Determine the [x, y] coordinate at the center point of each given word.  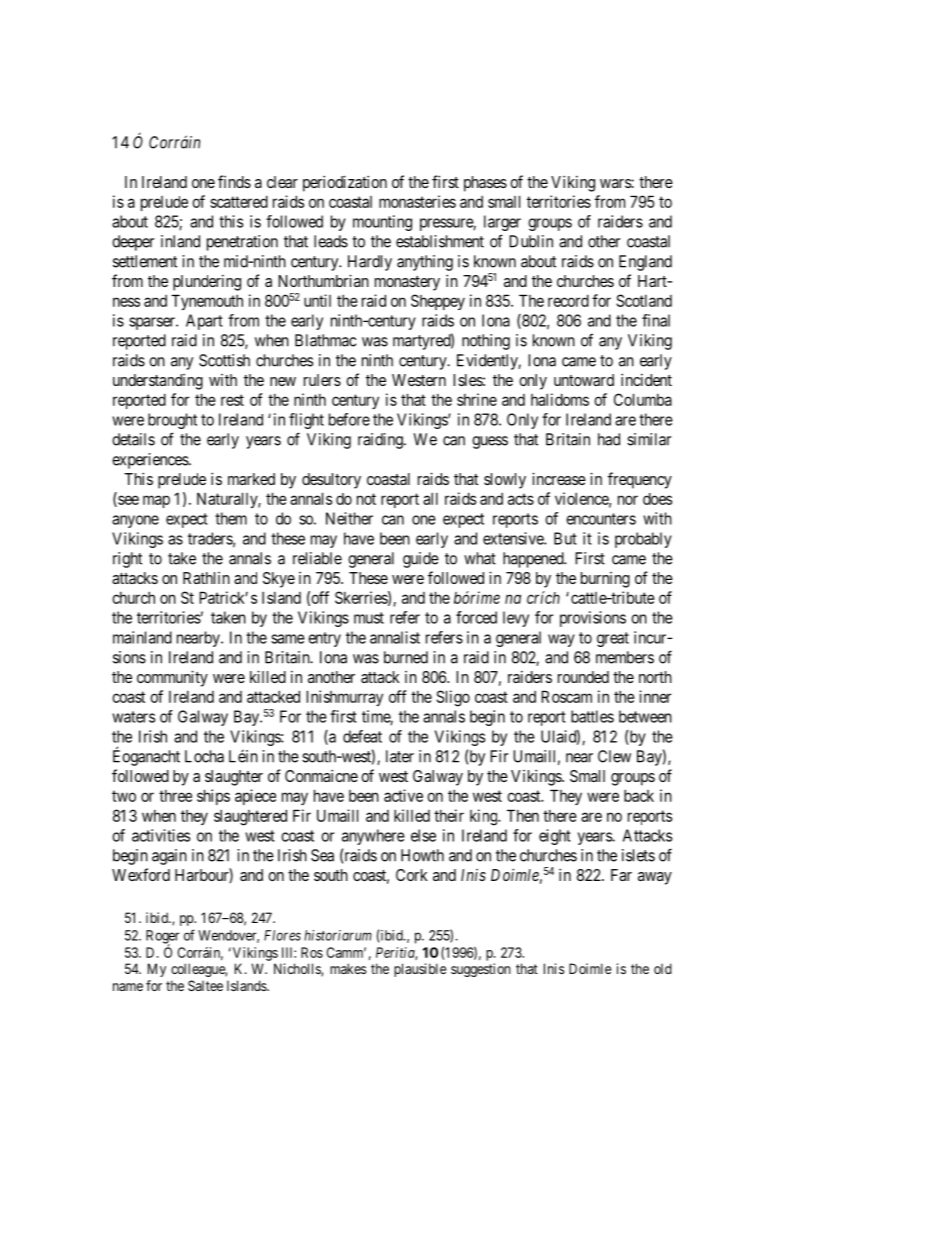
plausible [420, 970]
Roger [162, 938]
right [127, 560]
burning [605, 580]
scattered [239, 201]
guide [421, 560]
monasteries [417, 201]
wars [616, 183]
